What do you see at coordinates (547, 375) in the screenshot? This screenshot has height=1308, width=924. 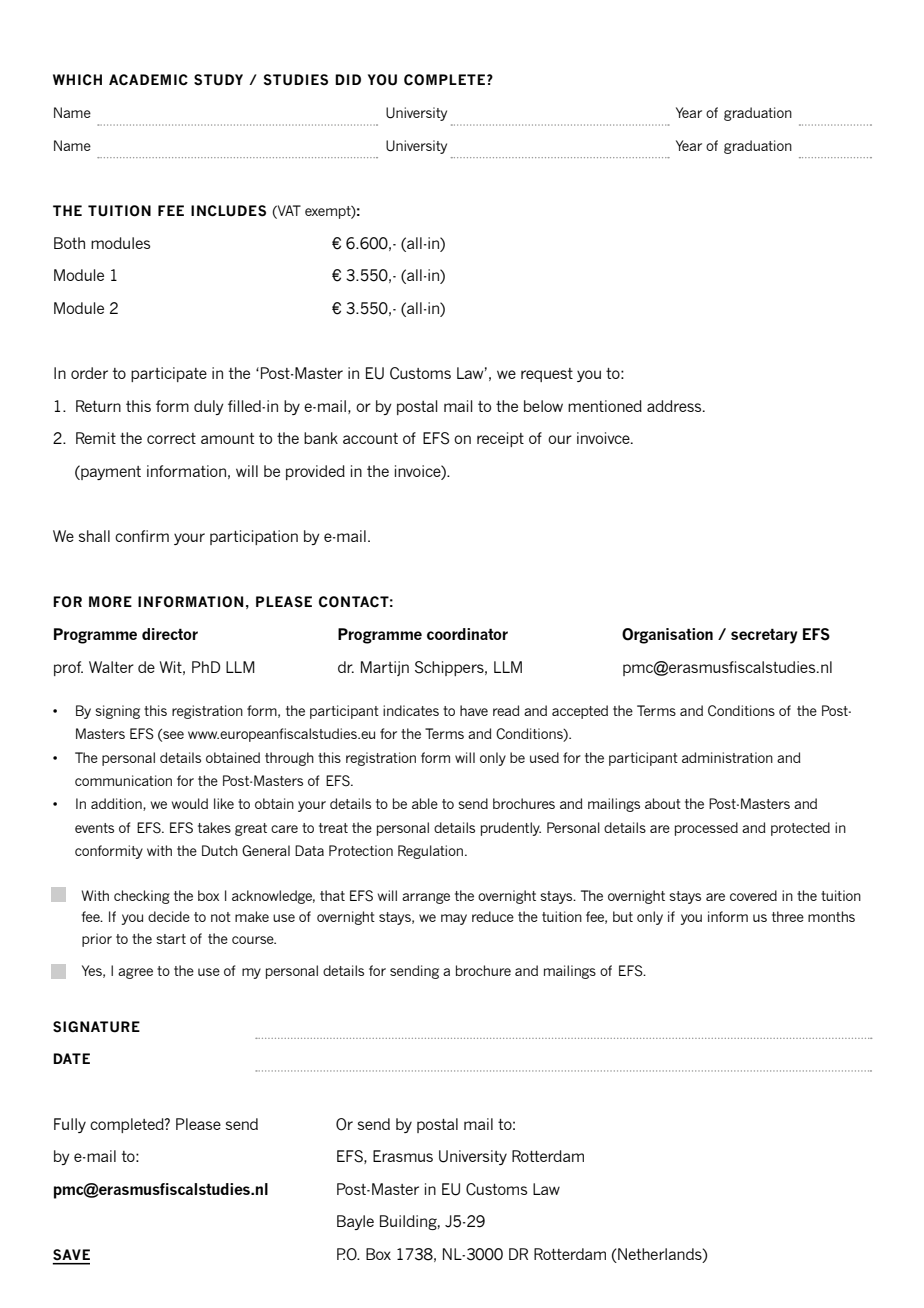 I see `request` at bounding box center [547, 375].
